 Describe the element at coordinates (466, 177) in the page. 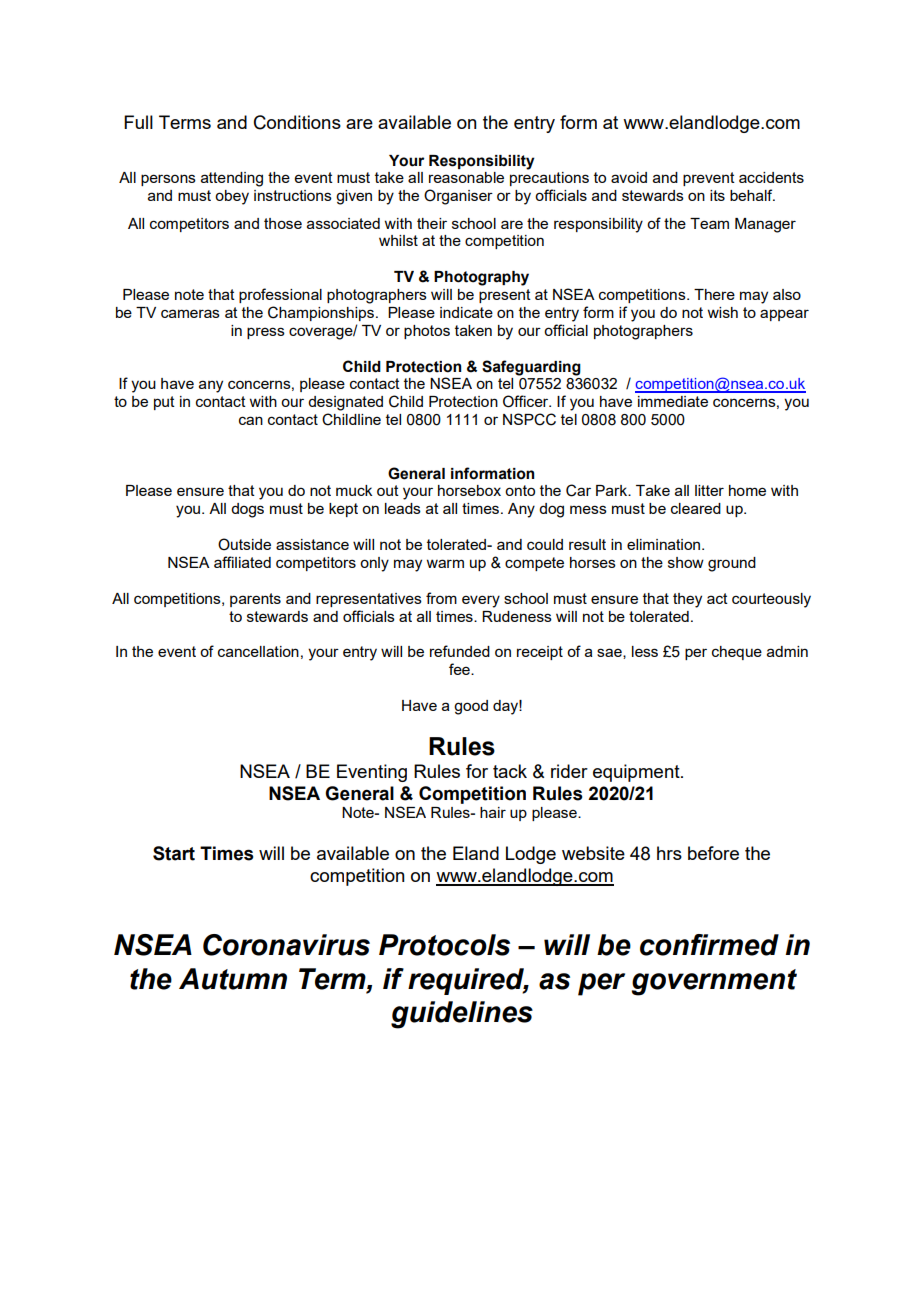

I see `reasonable` at that location.
